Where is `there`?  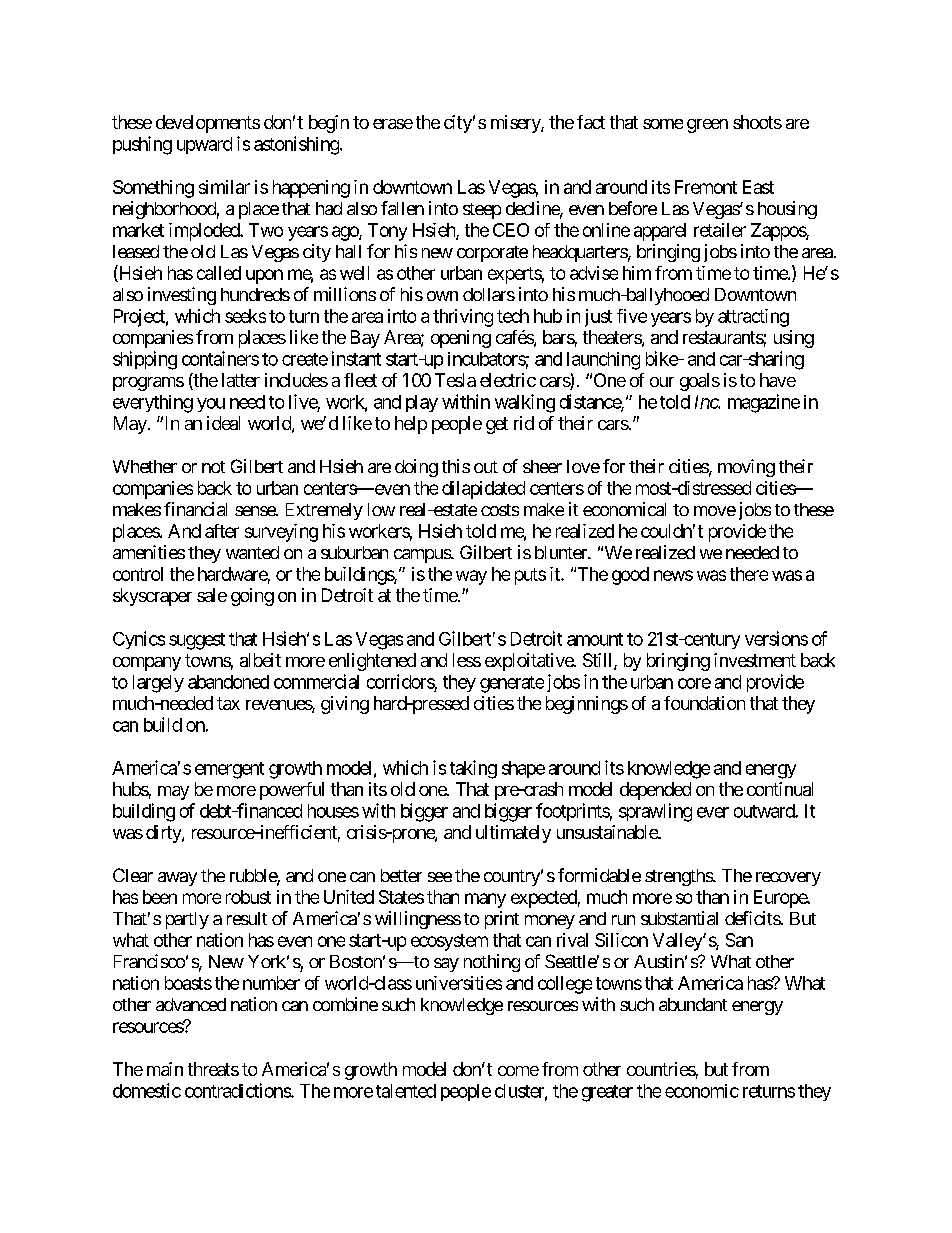 there is located at coordinates (749, 574).
